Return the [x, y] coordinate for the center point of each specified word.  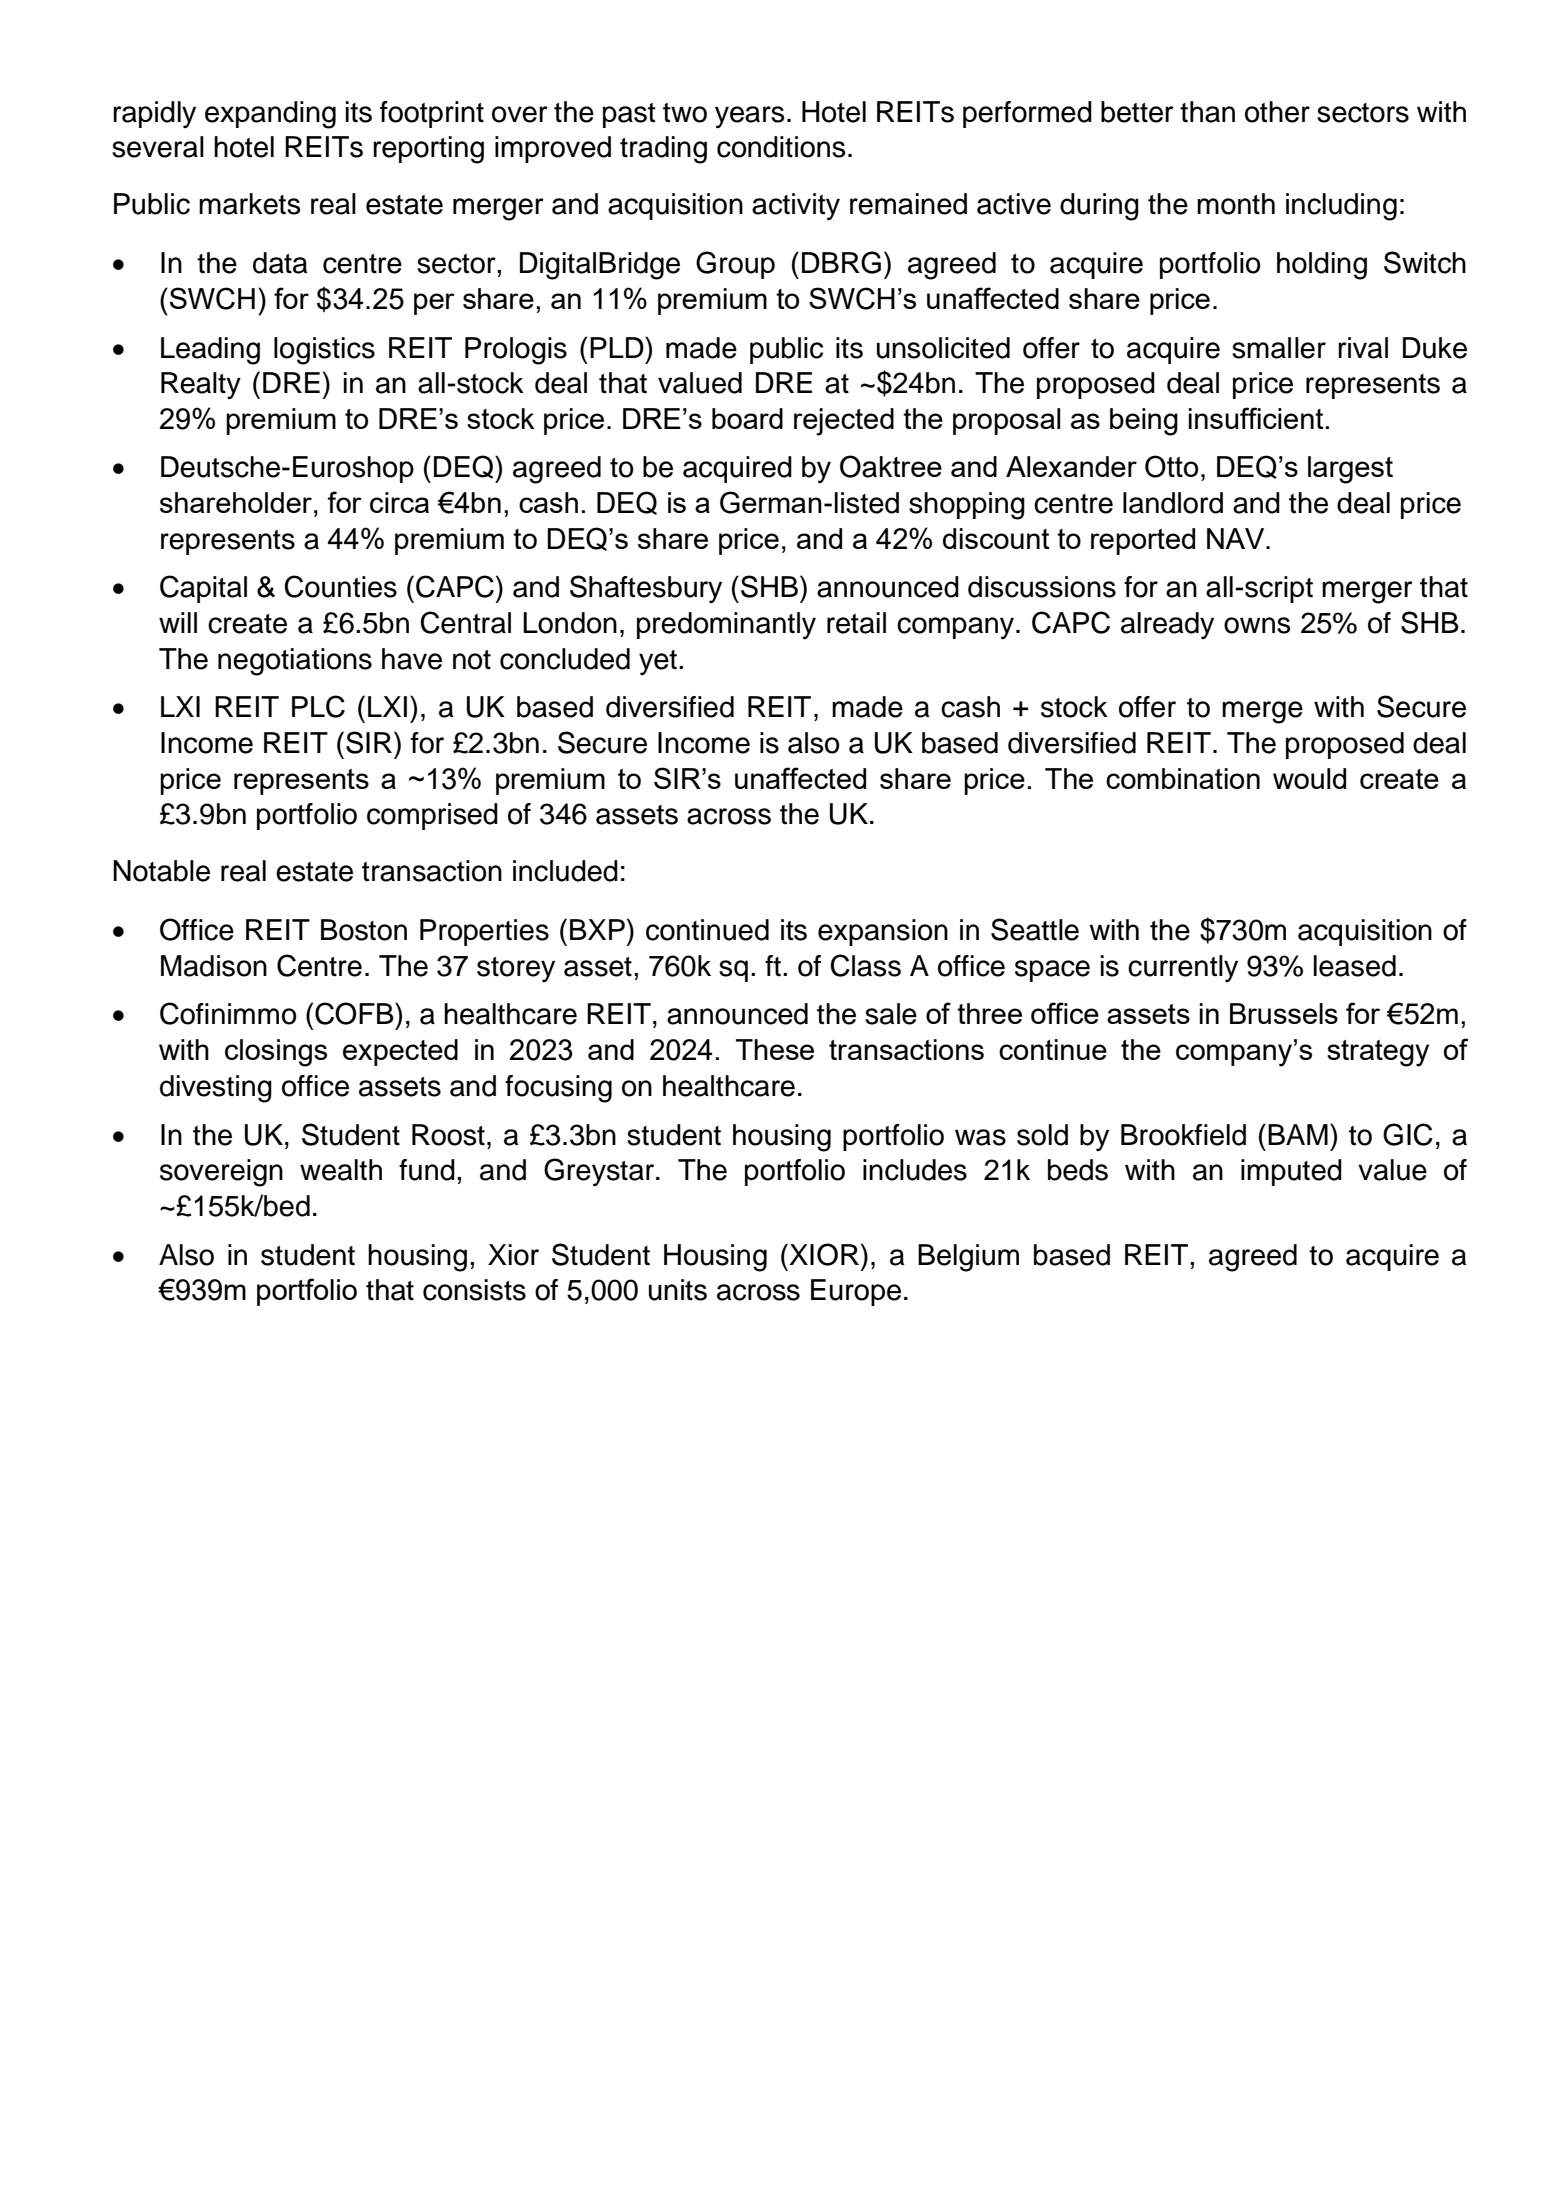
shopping [967, 506]
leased [1355, 966]
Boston [364, 930]
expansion [883, 932]
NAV [1237, 538]
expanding [270, 115]
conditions [781, 147]
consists [474, 1290]
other [1277, 112]
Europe [856, 1292]
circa [399, 502]
